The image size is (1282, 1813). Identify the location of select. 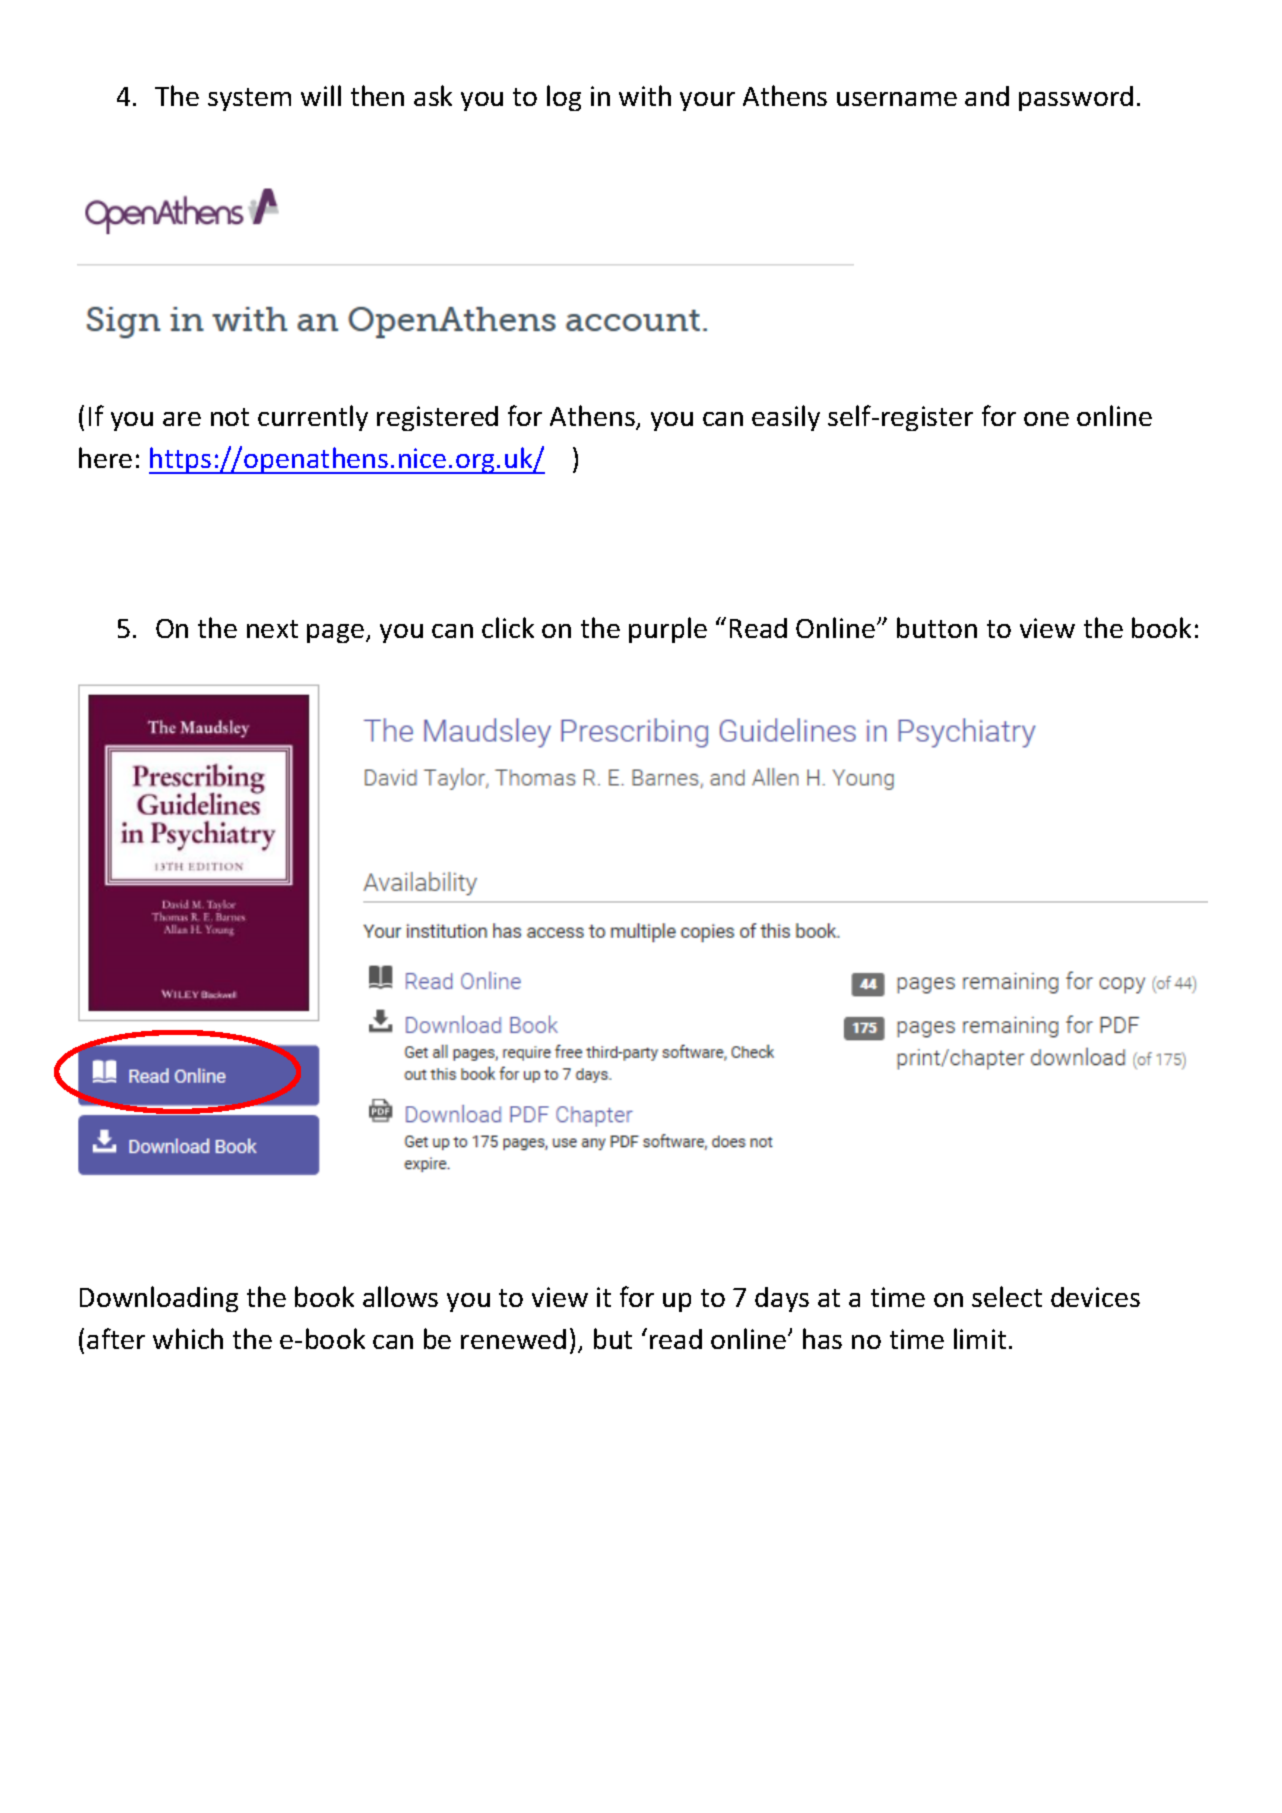
(1007, 1296).
